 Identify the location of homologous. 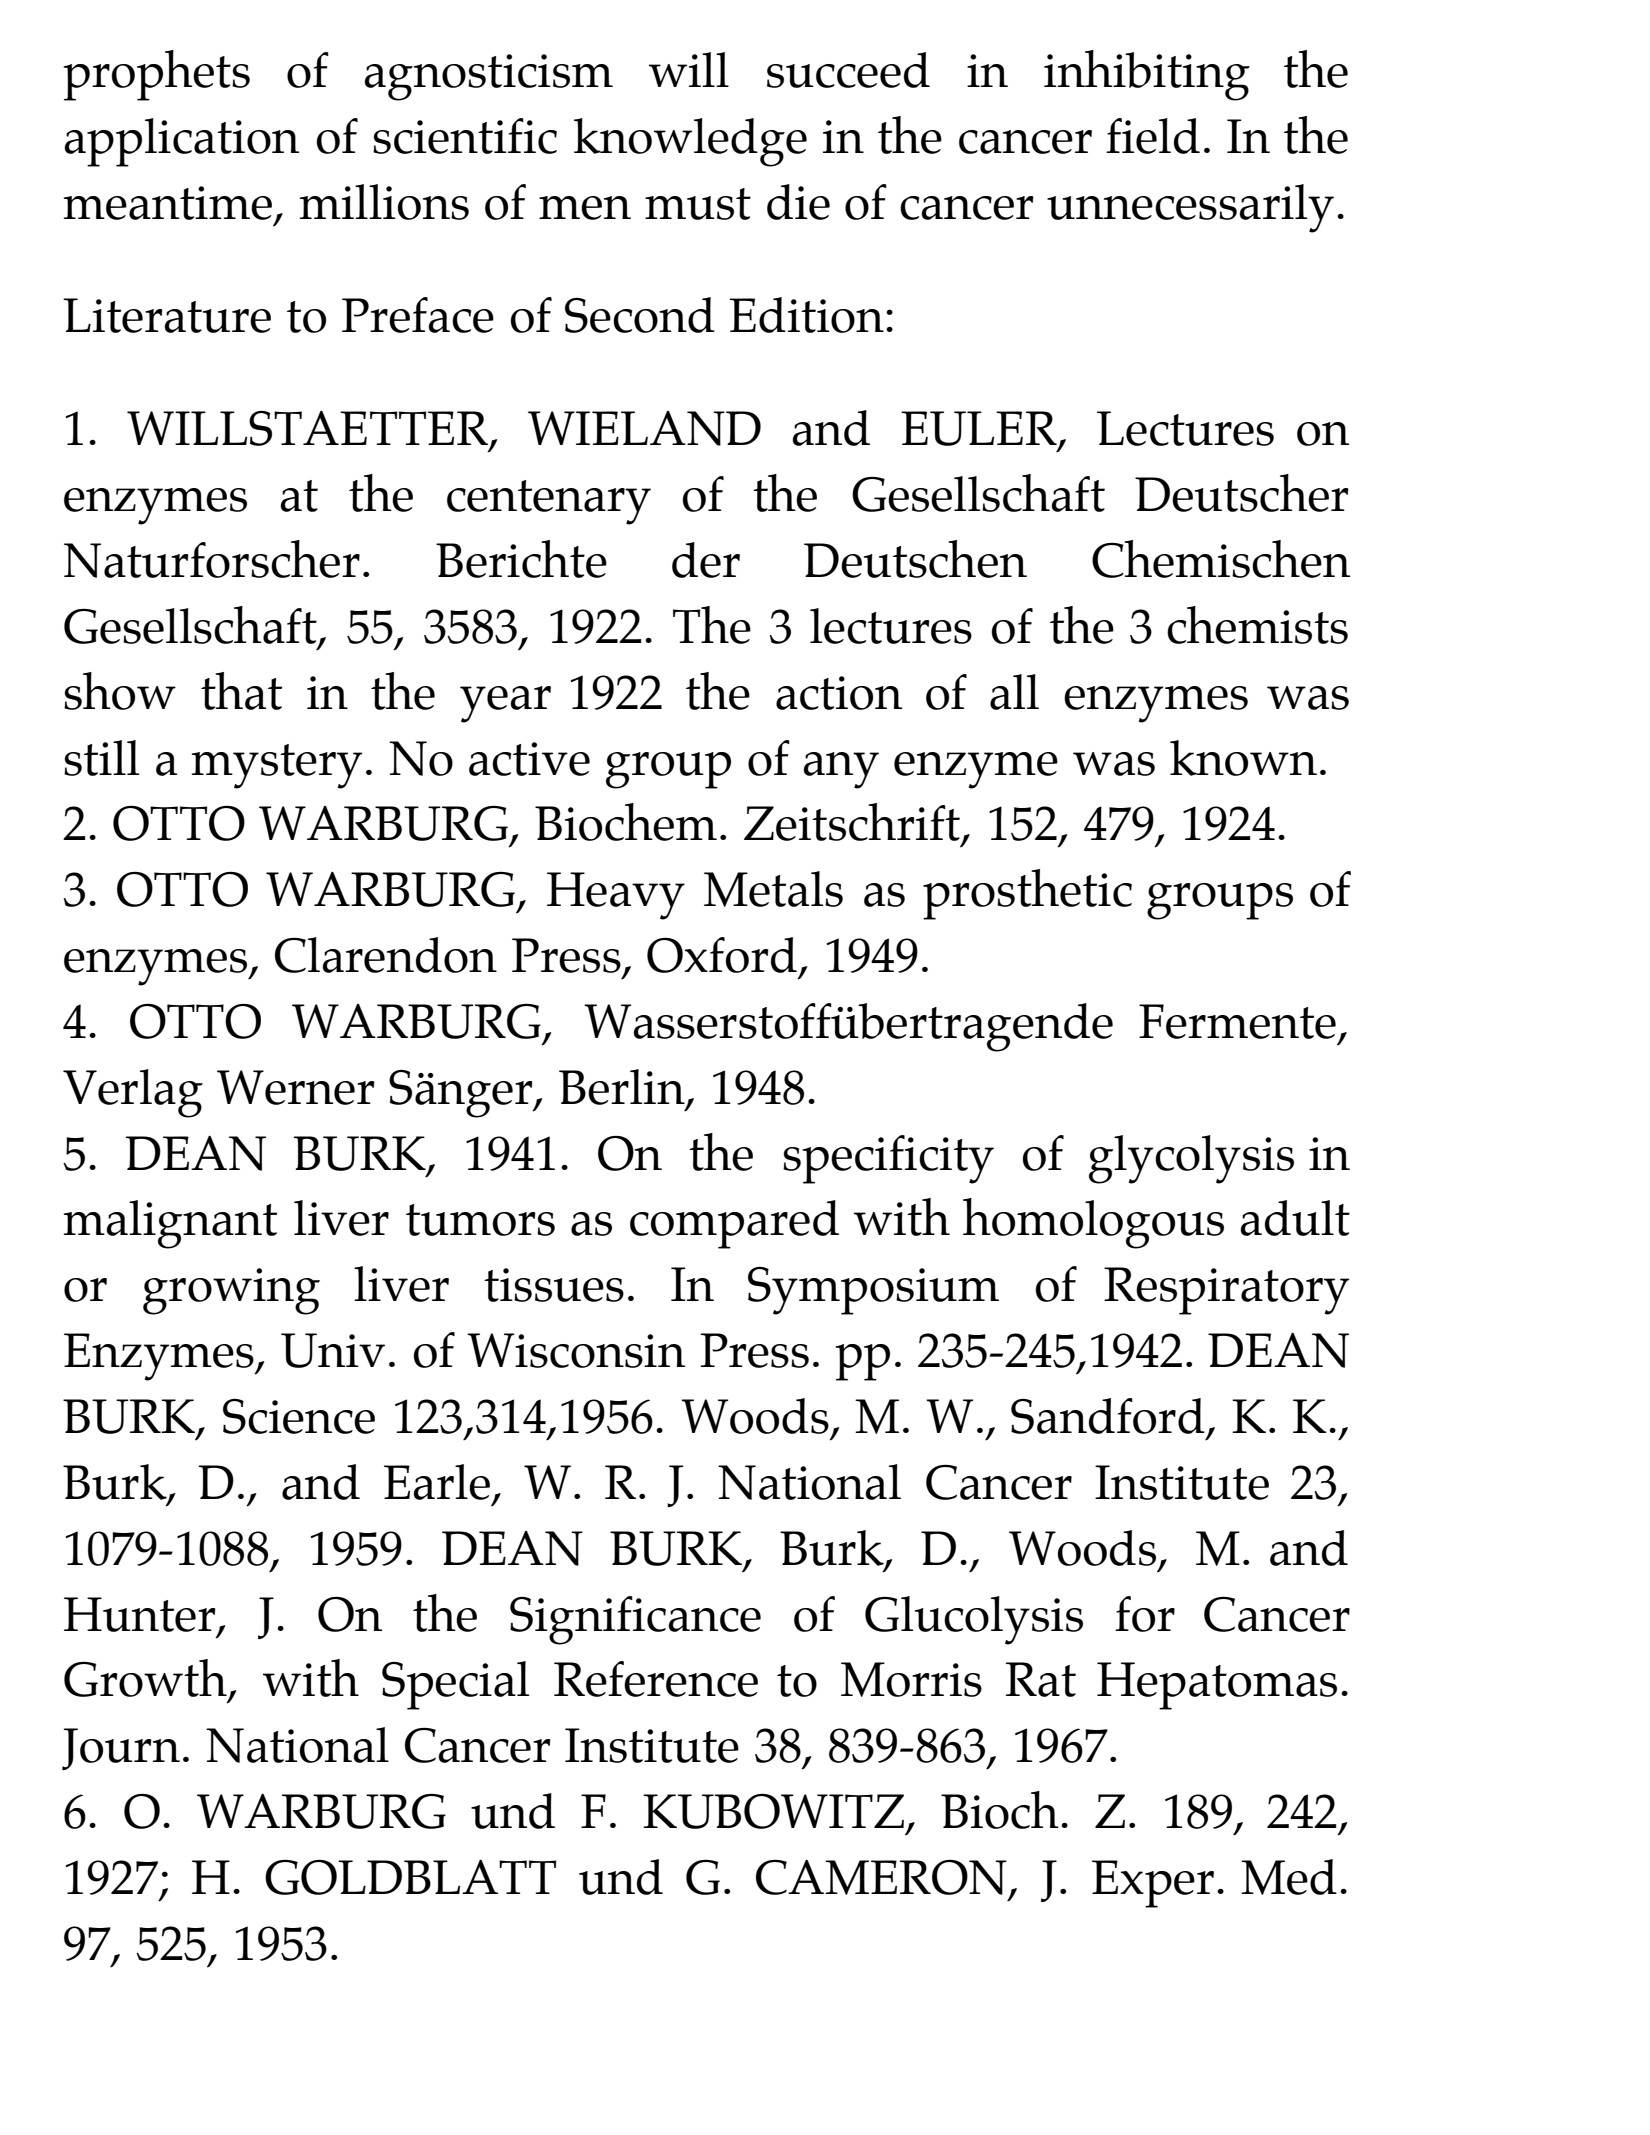
(1093, 1223).
